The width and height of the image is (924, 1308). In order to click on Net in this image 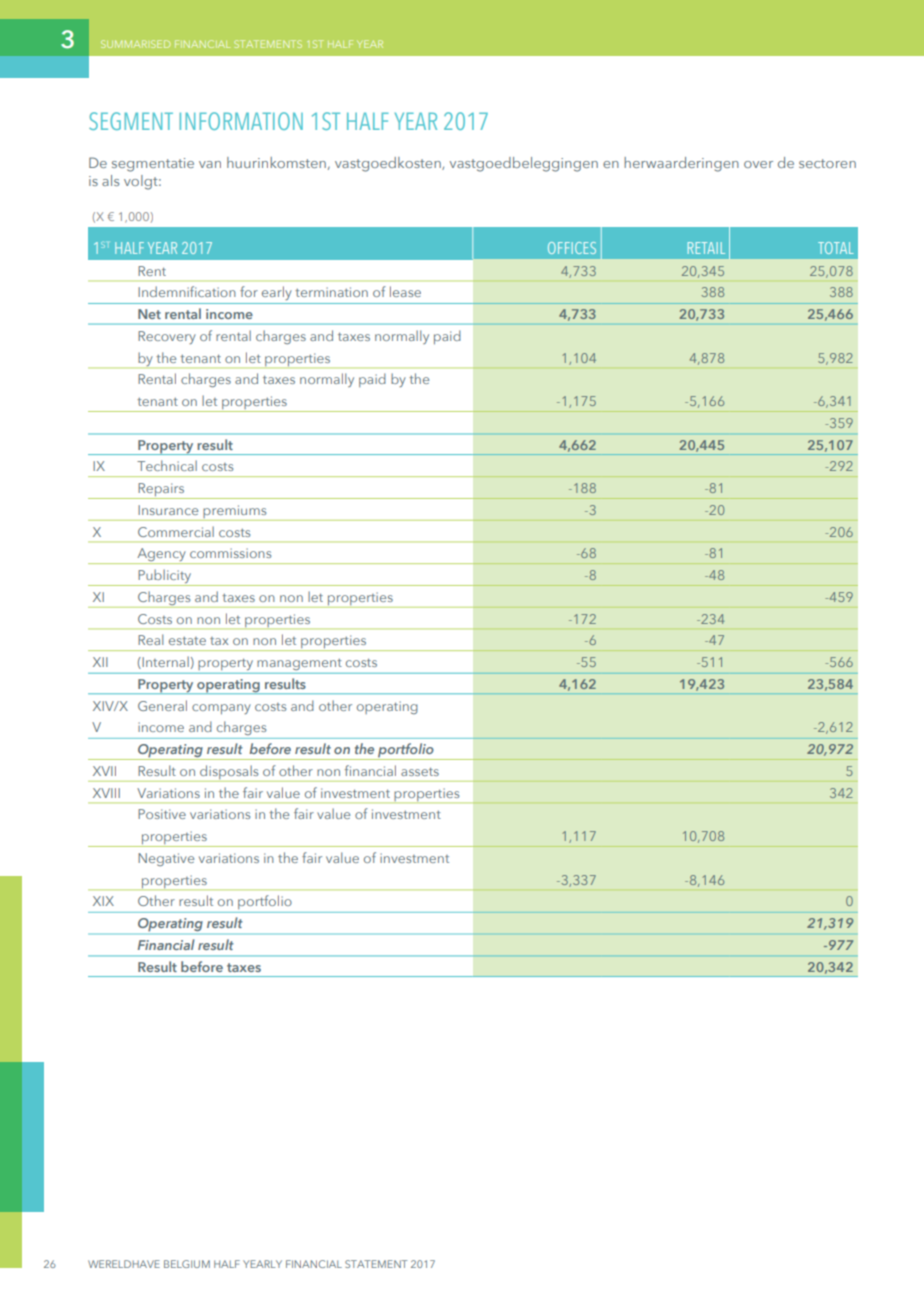, I will do `click(149, 314)`.
